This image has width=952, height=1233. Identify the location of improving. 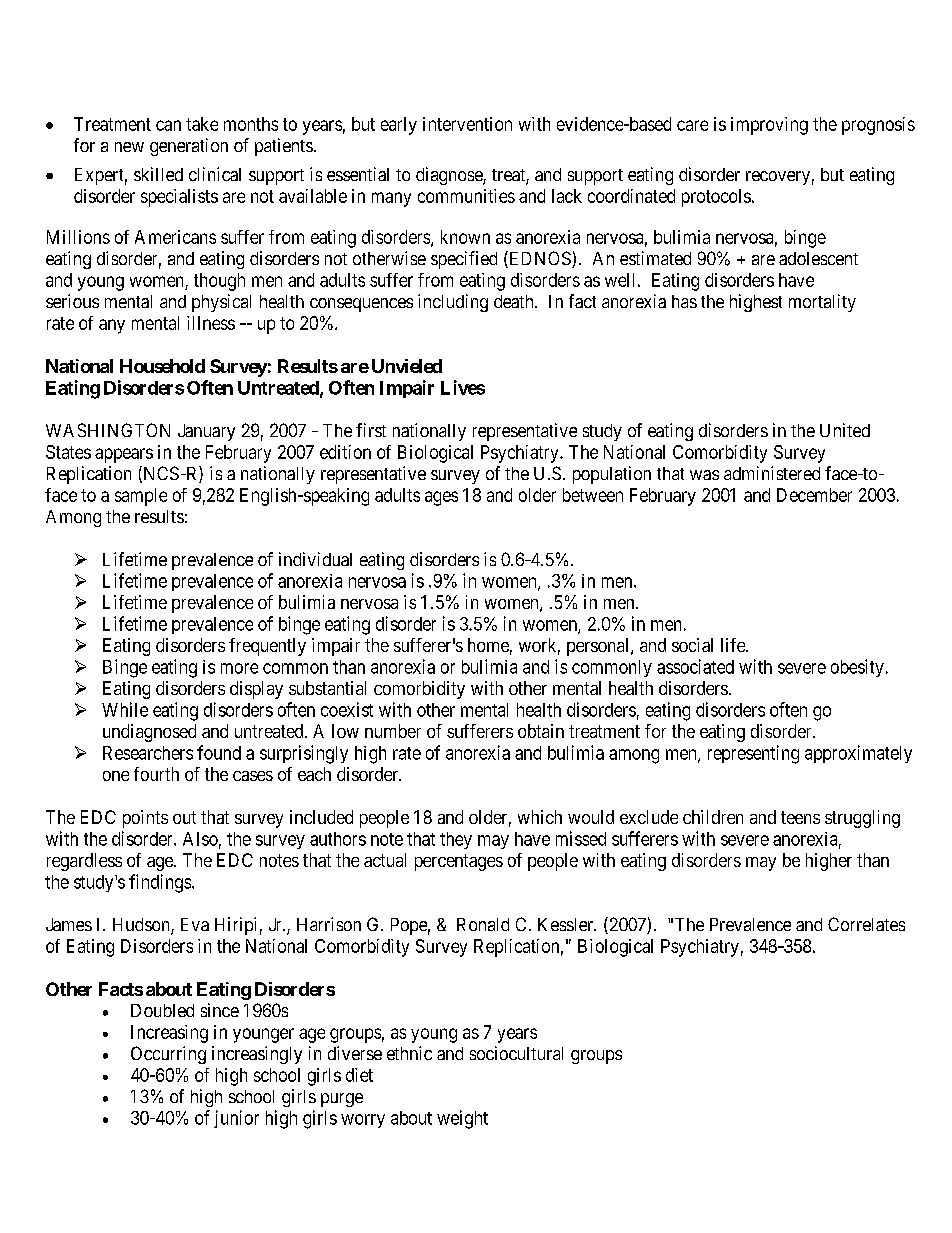
(769, 126).
